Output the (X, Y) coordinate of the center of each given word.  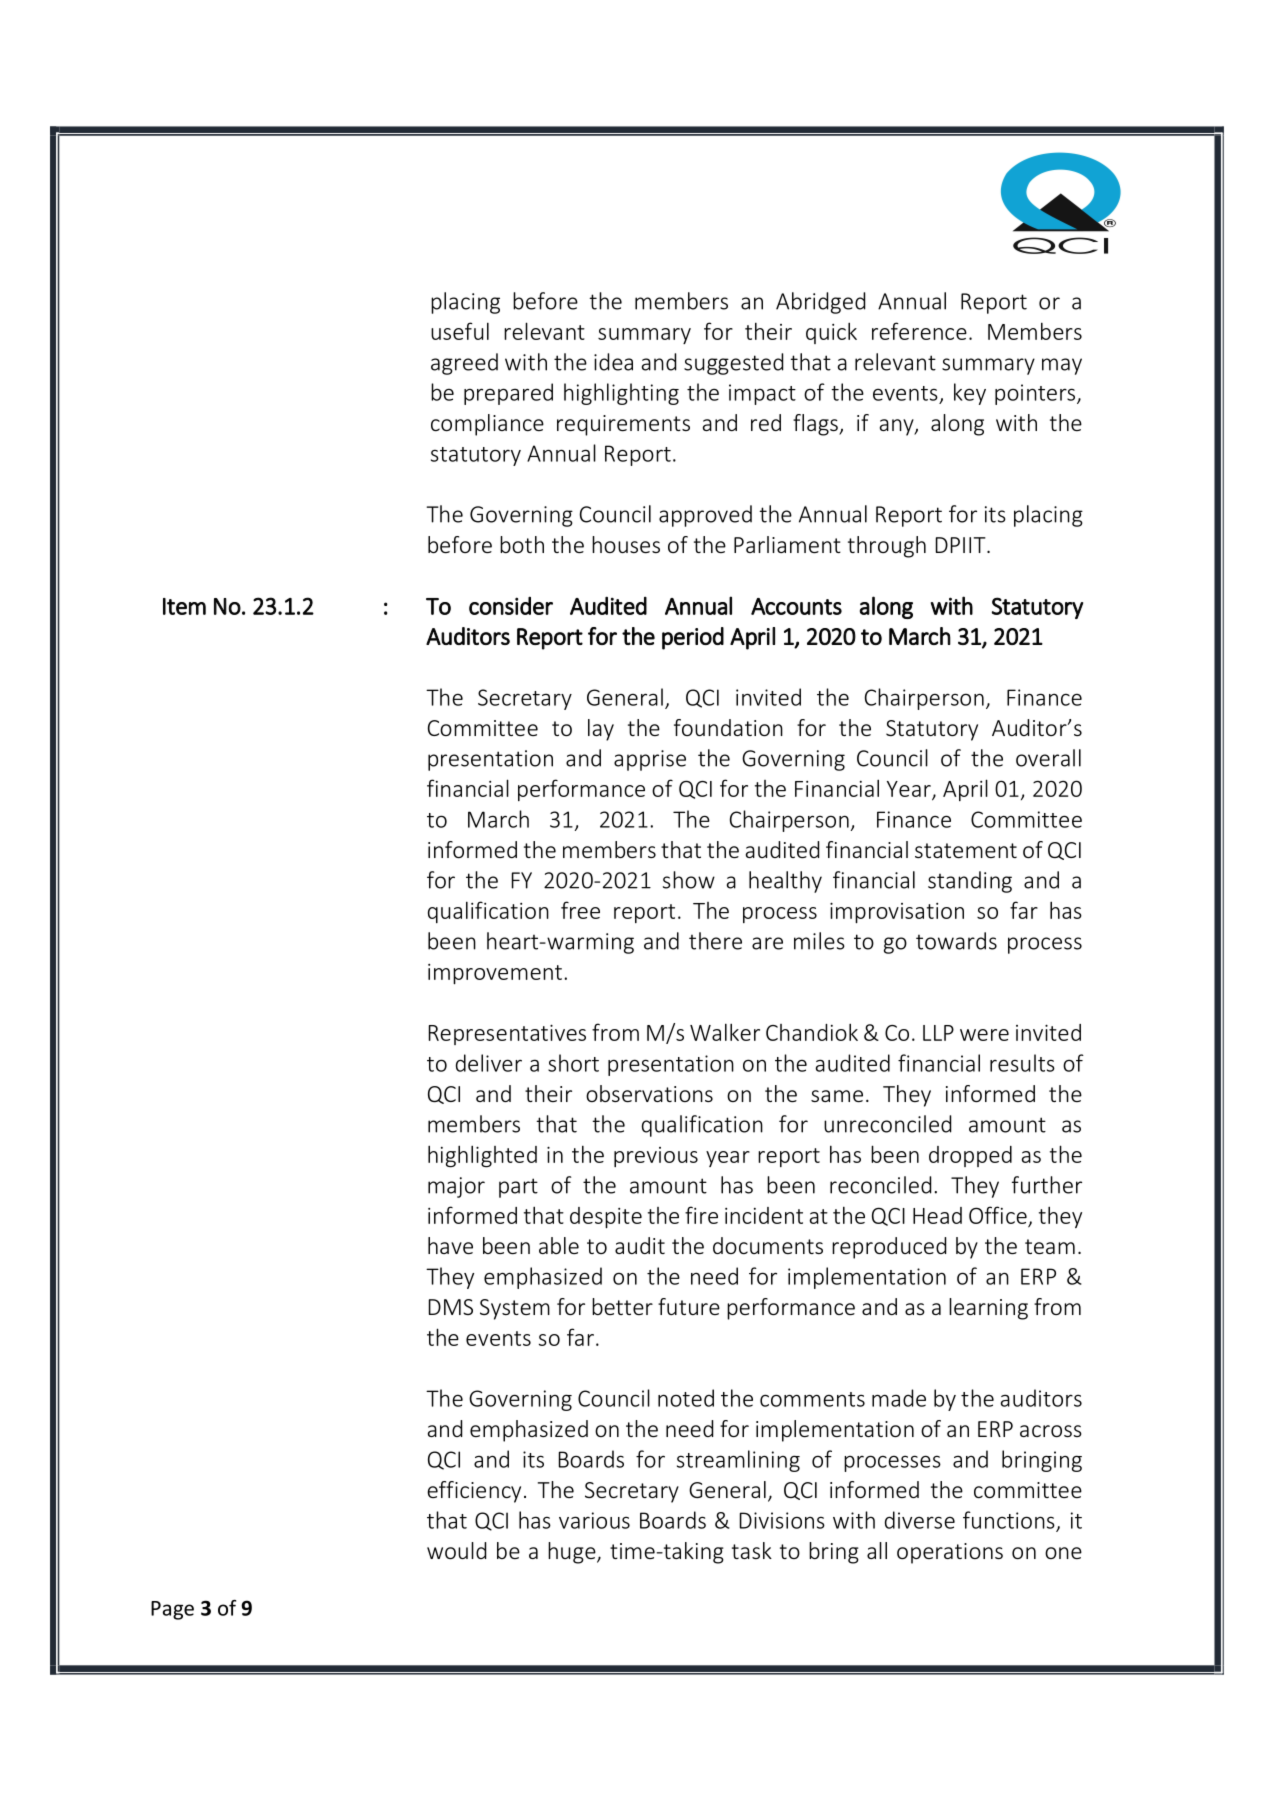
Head (937, 1215)
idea (613, 362)
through (887, 547)
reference (919, 331)
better (622, 1306)
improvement (495, 974)
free (580, 910)
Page (172, 1610)
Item (184, 606)
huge (573, 1553)
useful (460, 331)
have (450, 1245)
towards (956, 941)
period (693, 638)
